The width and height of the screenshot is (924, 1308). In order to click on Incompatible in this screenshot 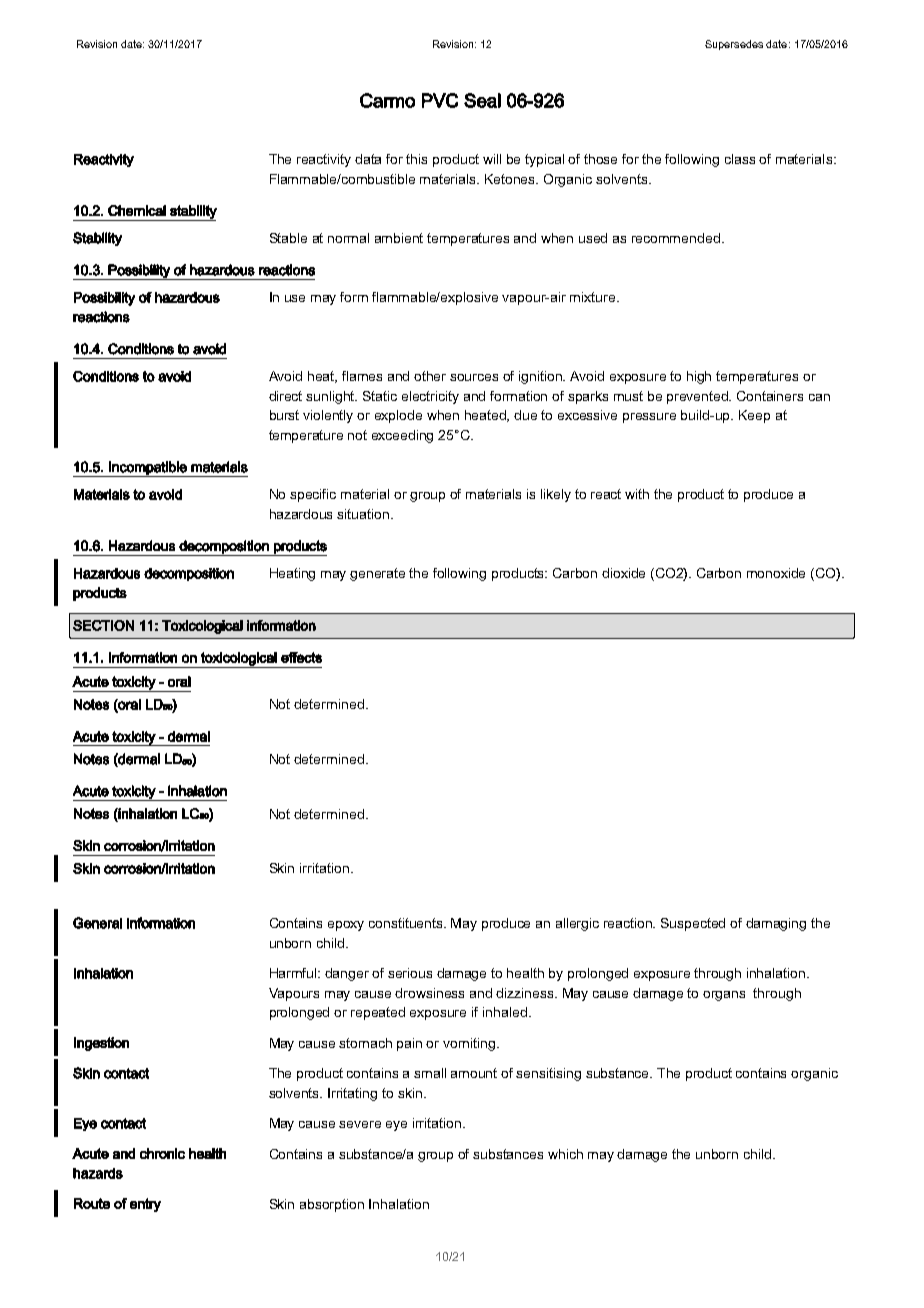, I will do `click(148, 469)`.
